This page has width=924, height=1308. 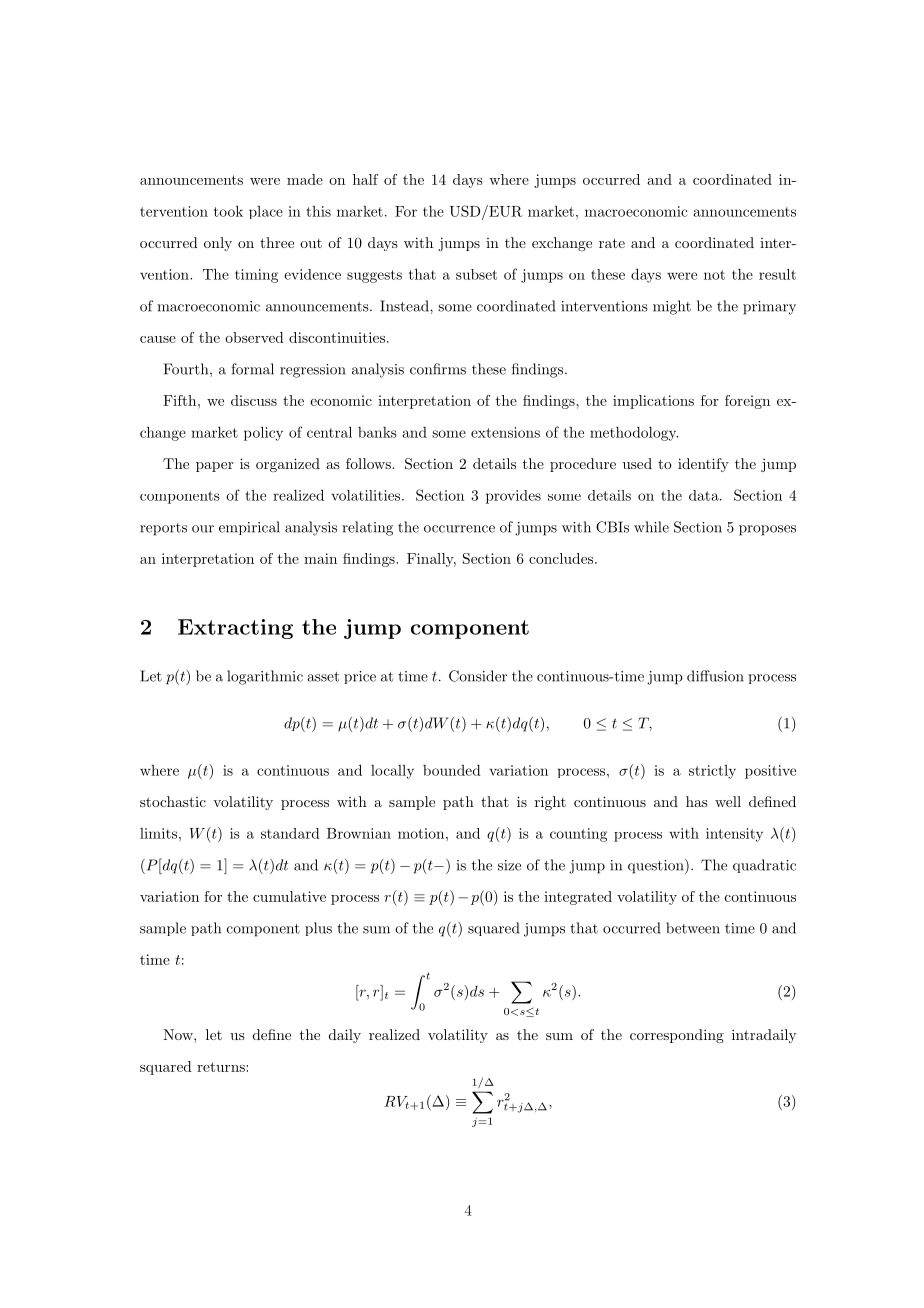 I want to click on place, so click(x=266, y=212).
